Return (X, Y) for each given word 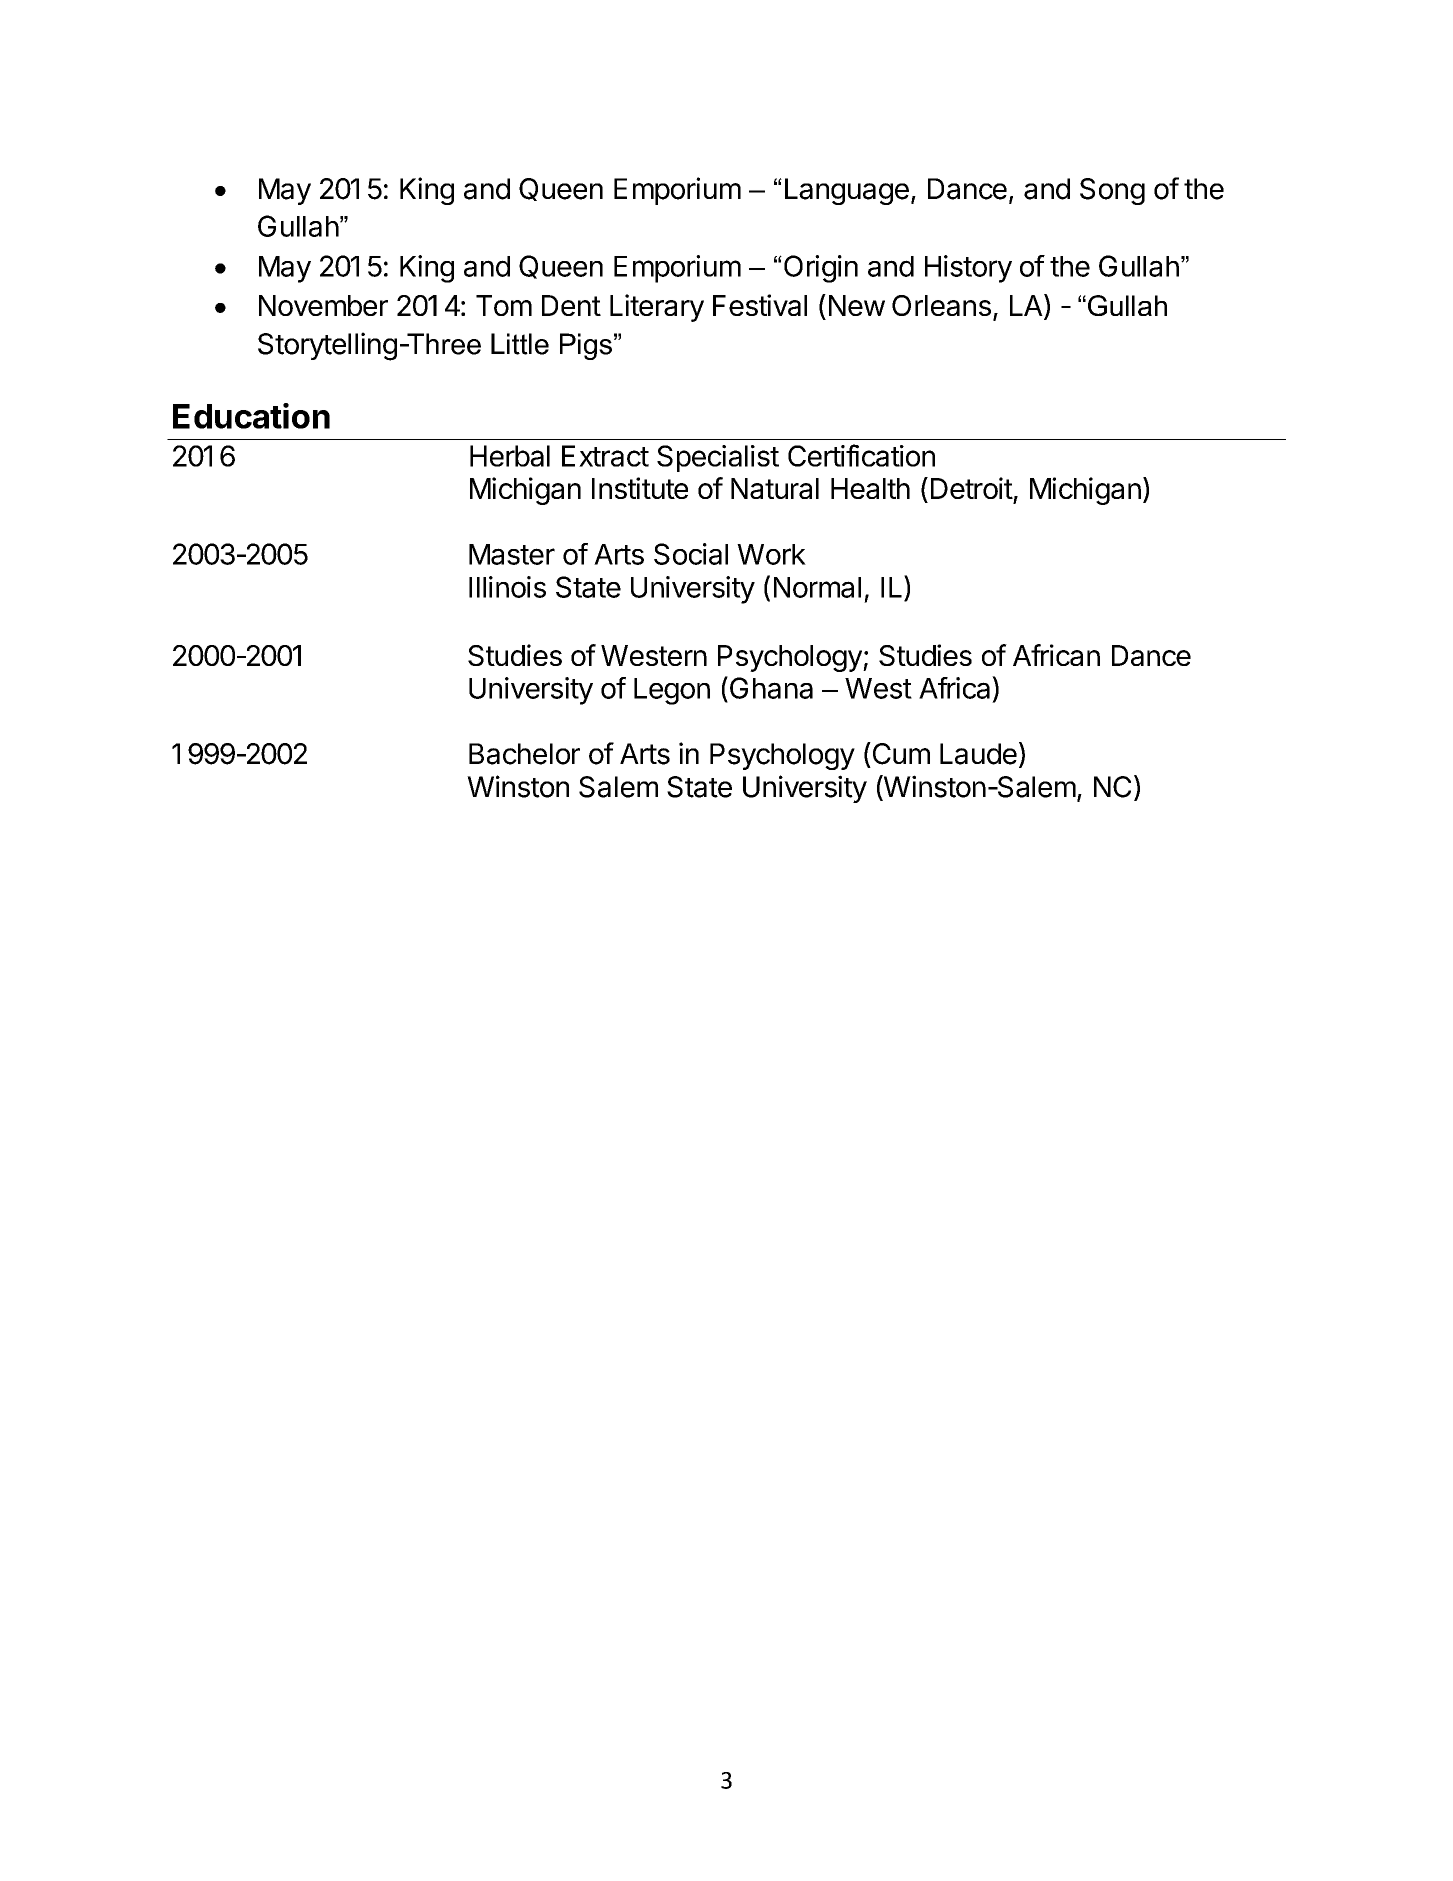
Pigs (586, 346)
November (323, 305)
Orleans (941, 305)
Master (512, 554)
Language (847, 191)
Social (691, 554)
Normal (817, 587)
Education (251, 416)
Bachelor (524, 754)
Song (1112, 191)
